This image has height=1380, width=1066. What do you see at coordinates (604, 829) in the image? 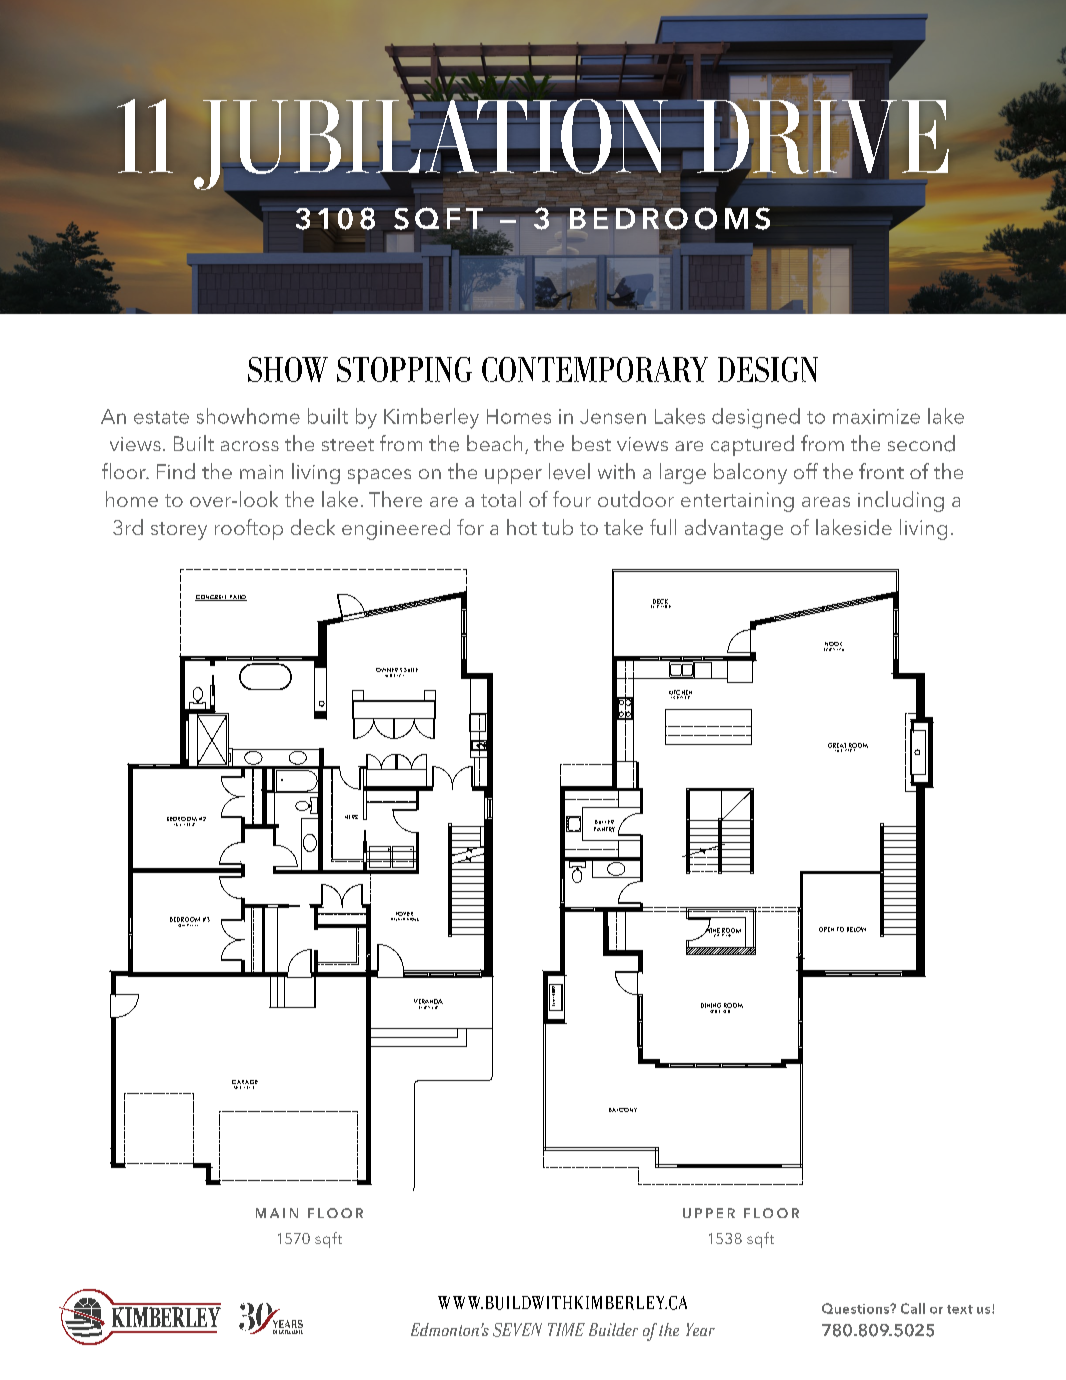
I see `PANTRY` at bounding box center [604, 829].
